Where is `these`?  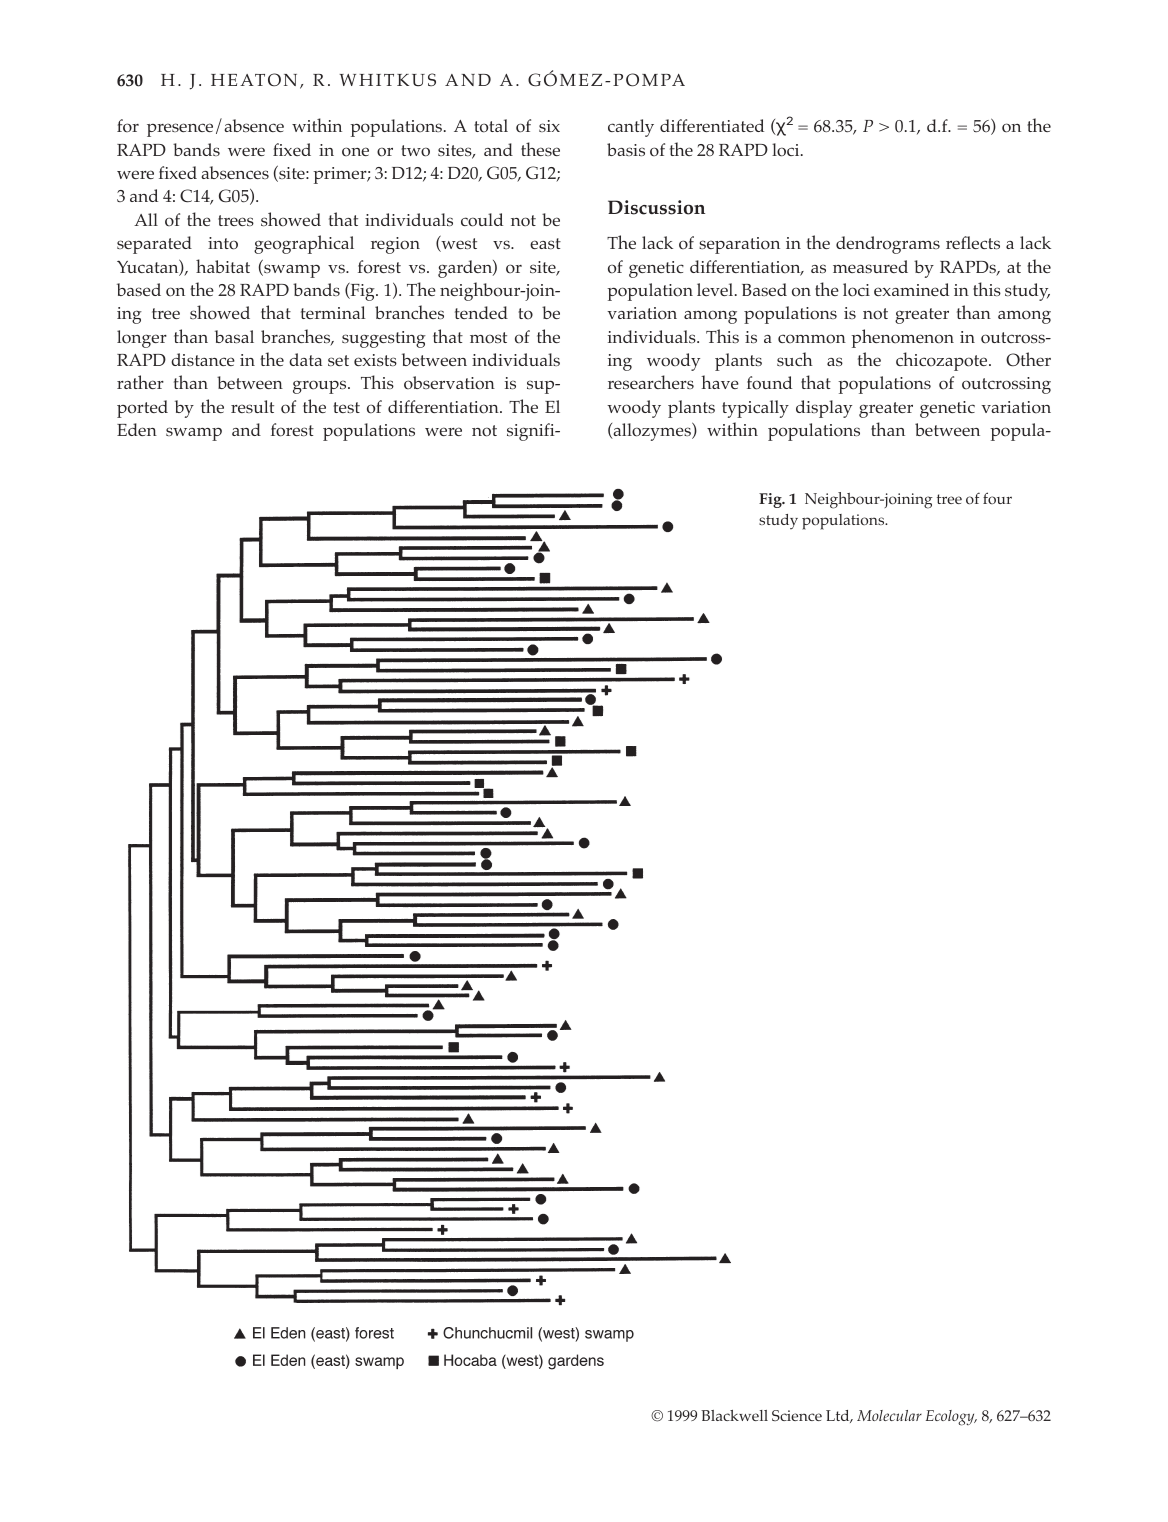 these is located at coordinates (540, 149).
